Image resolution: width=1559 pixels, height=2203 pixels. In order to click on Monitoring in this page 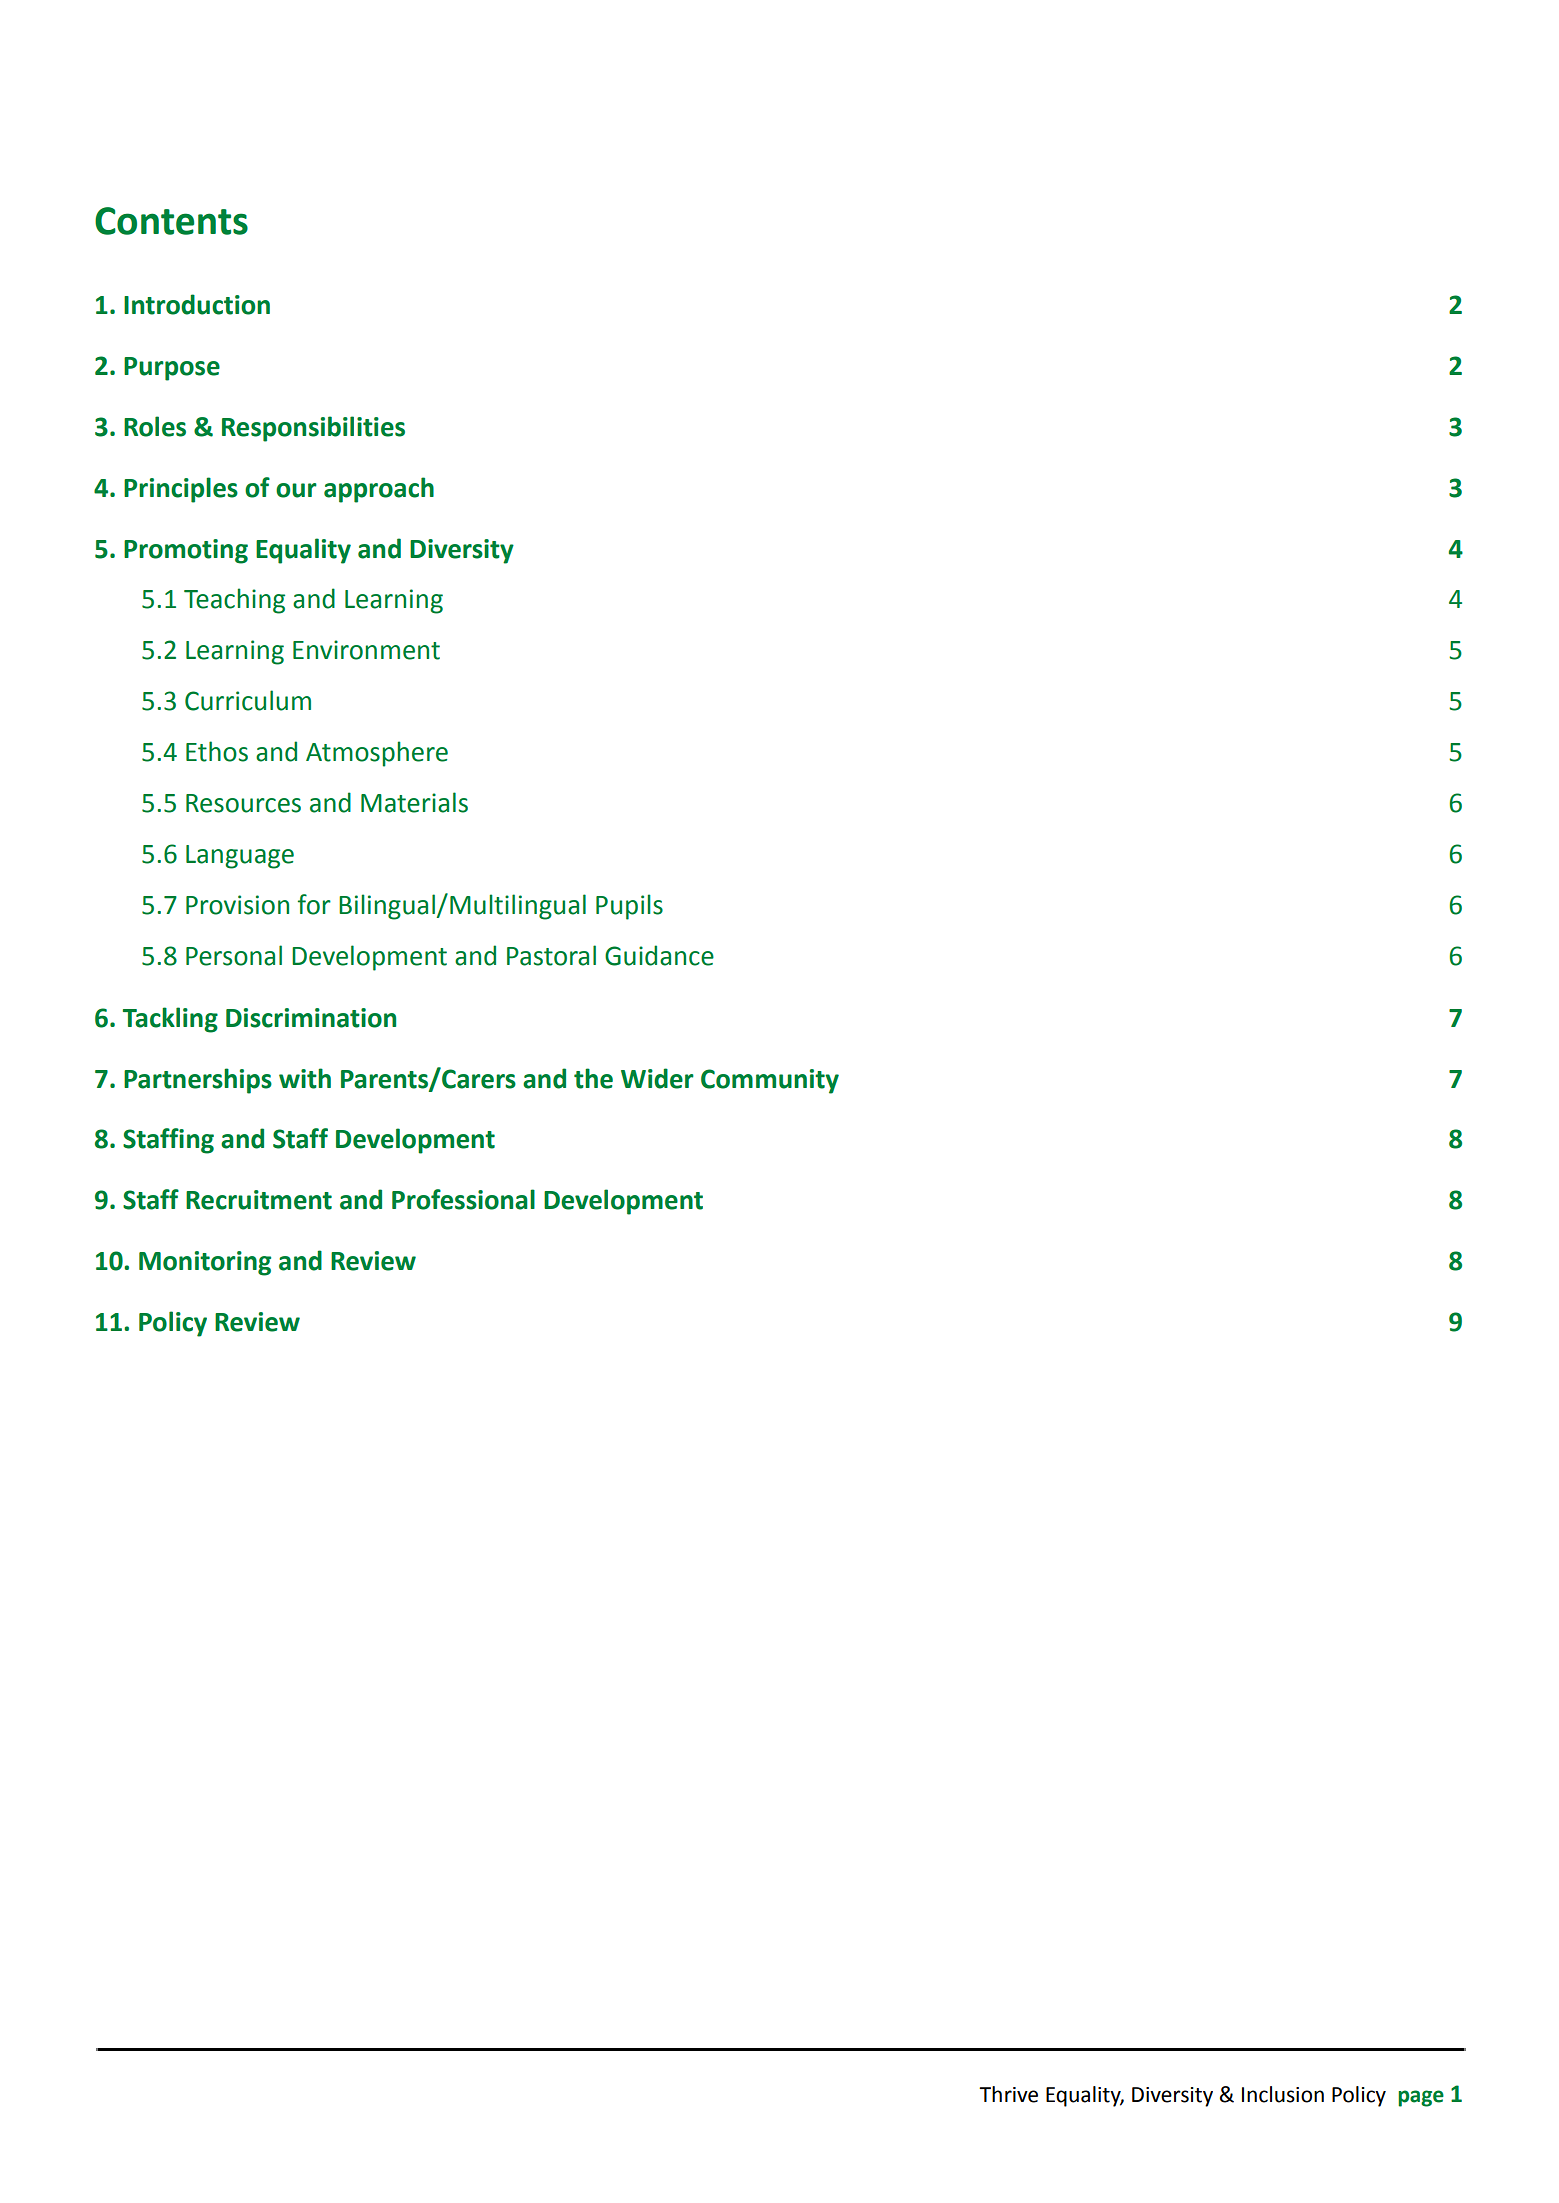, I will do `click(205, 1263)`.
